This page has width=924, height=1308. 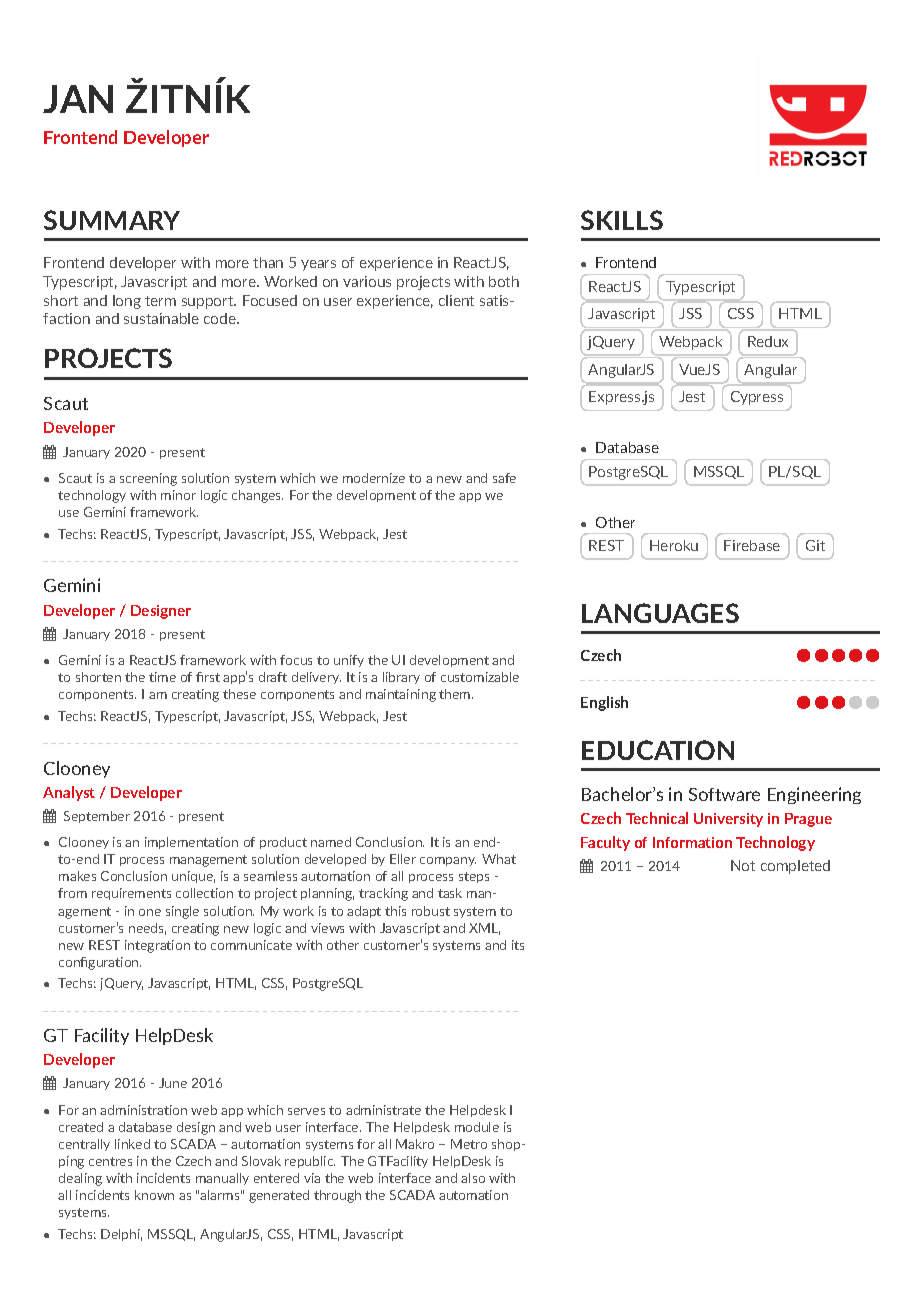 I want to click on client, so click(x=456, y=300).
